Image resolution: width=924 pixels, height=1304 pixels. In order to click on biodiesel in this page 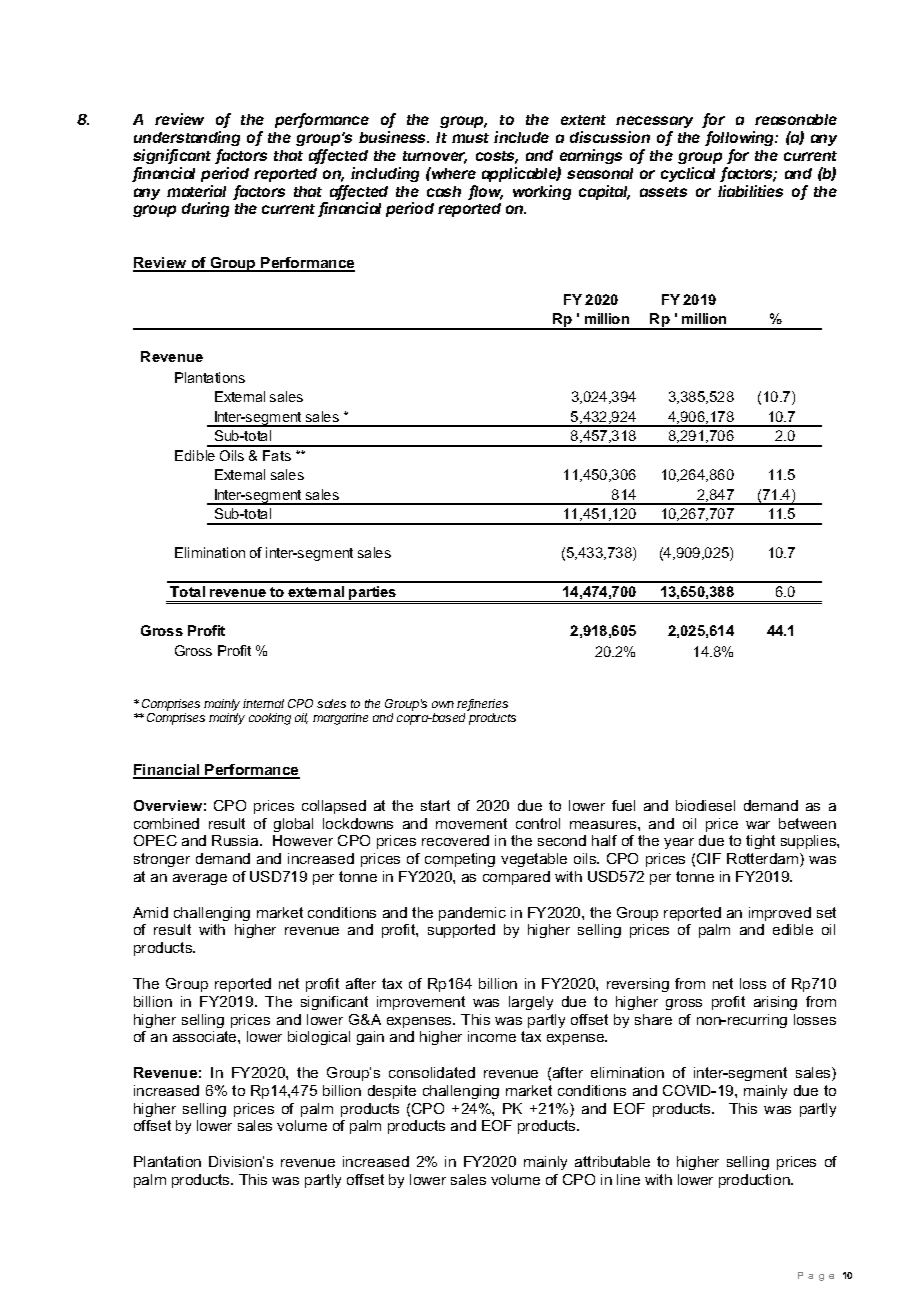, I will do `click(705, 805)`.
